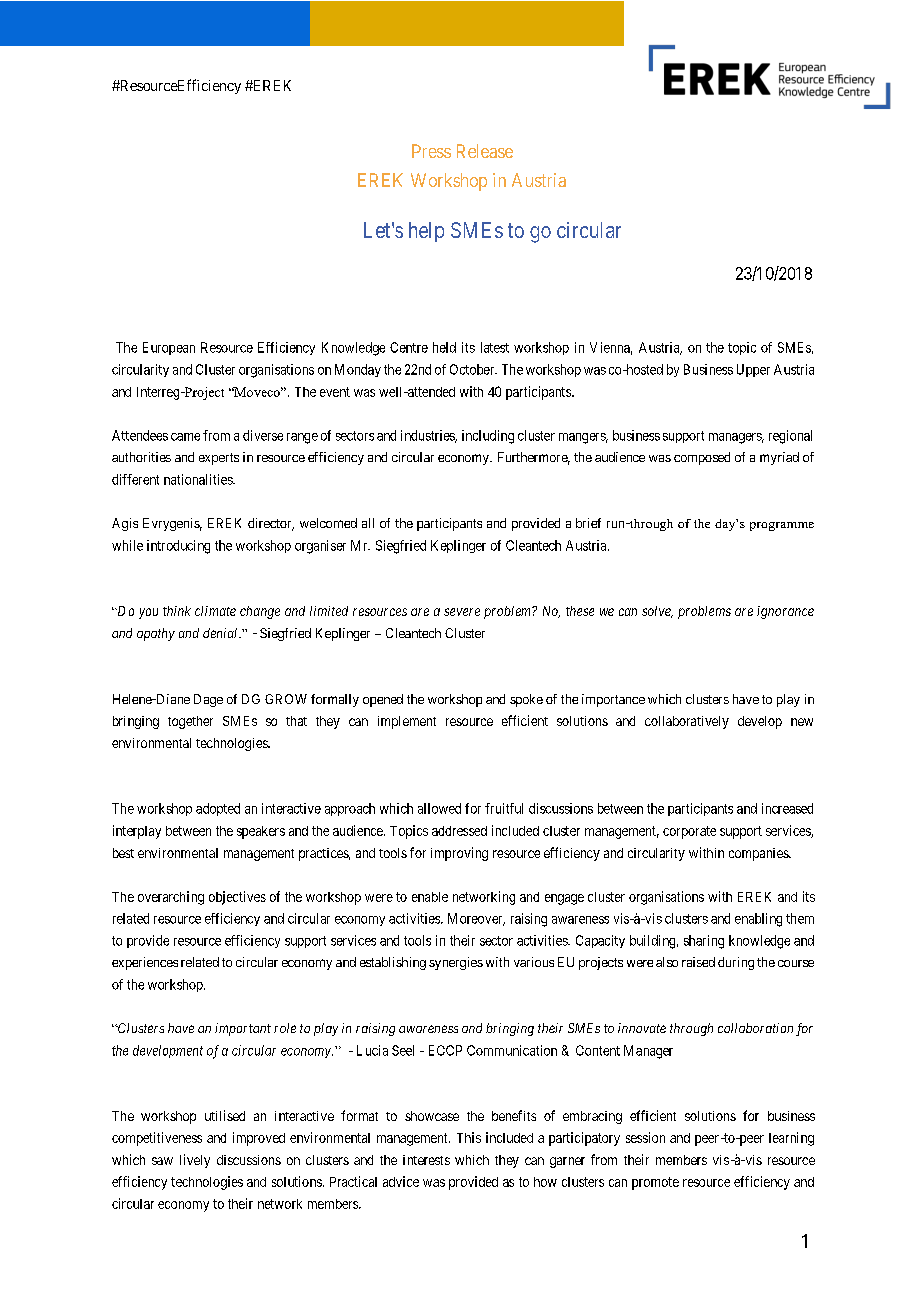 The height and width of the screenshot is (1307, 924). I want to click on addressed, so click(459, 831).
